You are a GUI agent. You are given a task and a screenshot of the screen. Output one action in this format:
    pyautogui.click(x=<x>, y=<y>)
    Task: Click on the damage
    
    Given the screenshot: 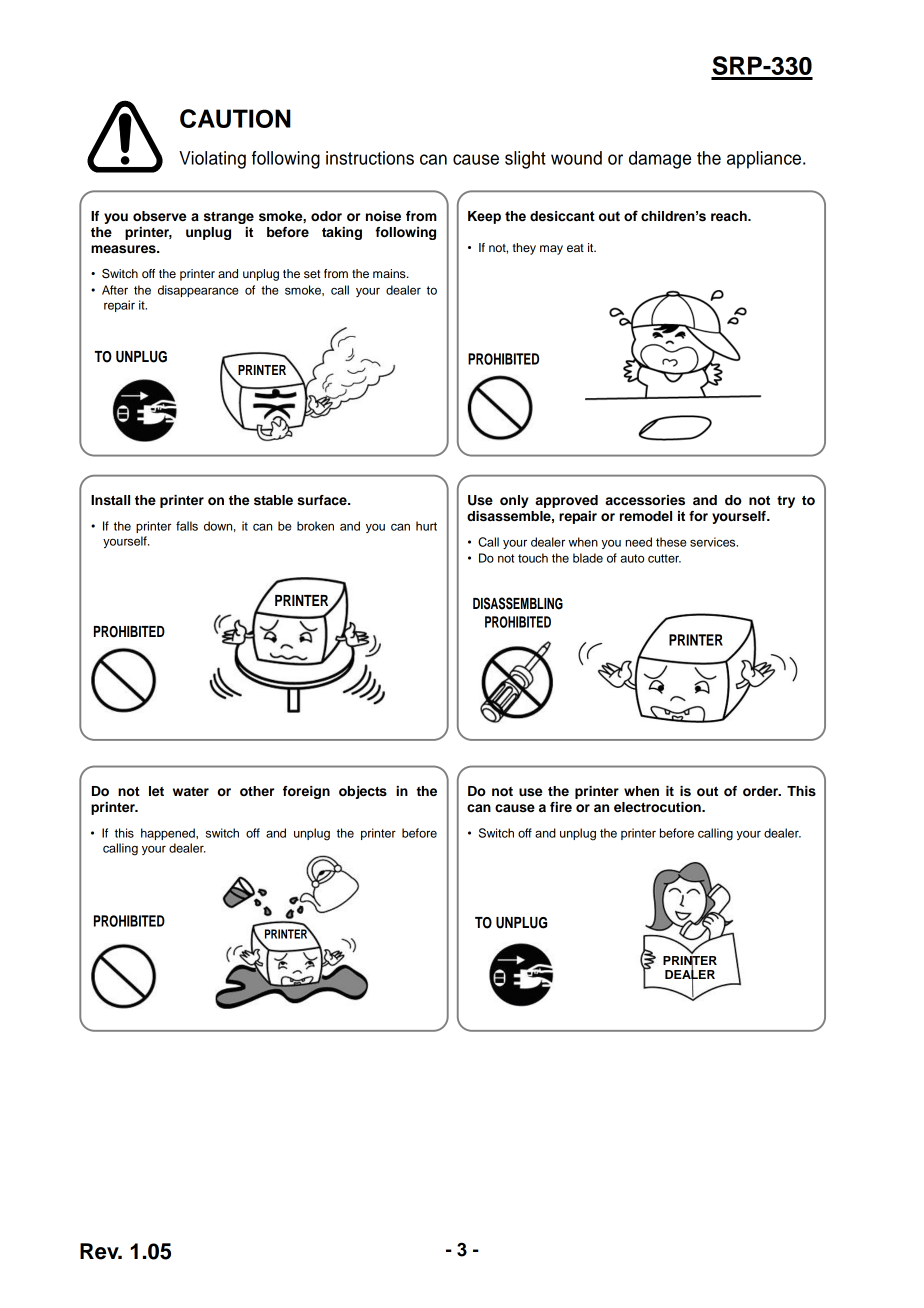 What is the action you would take?
    pyautogui.click(x=660, y=160)
